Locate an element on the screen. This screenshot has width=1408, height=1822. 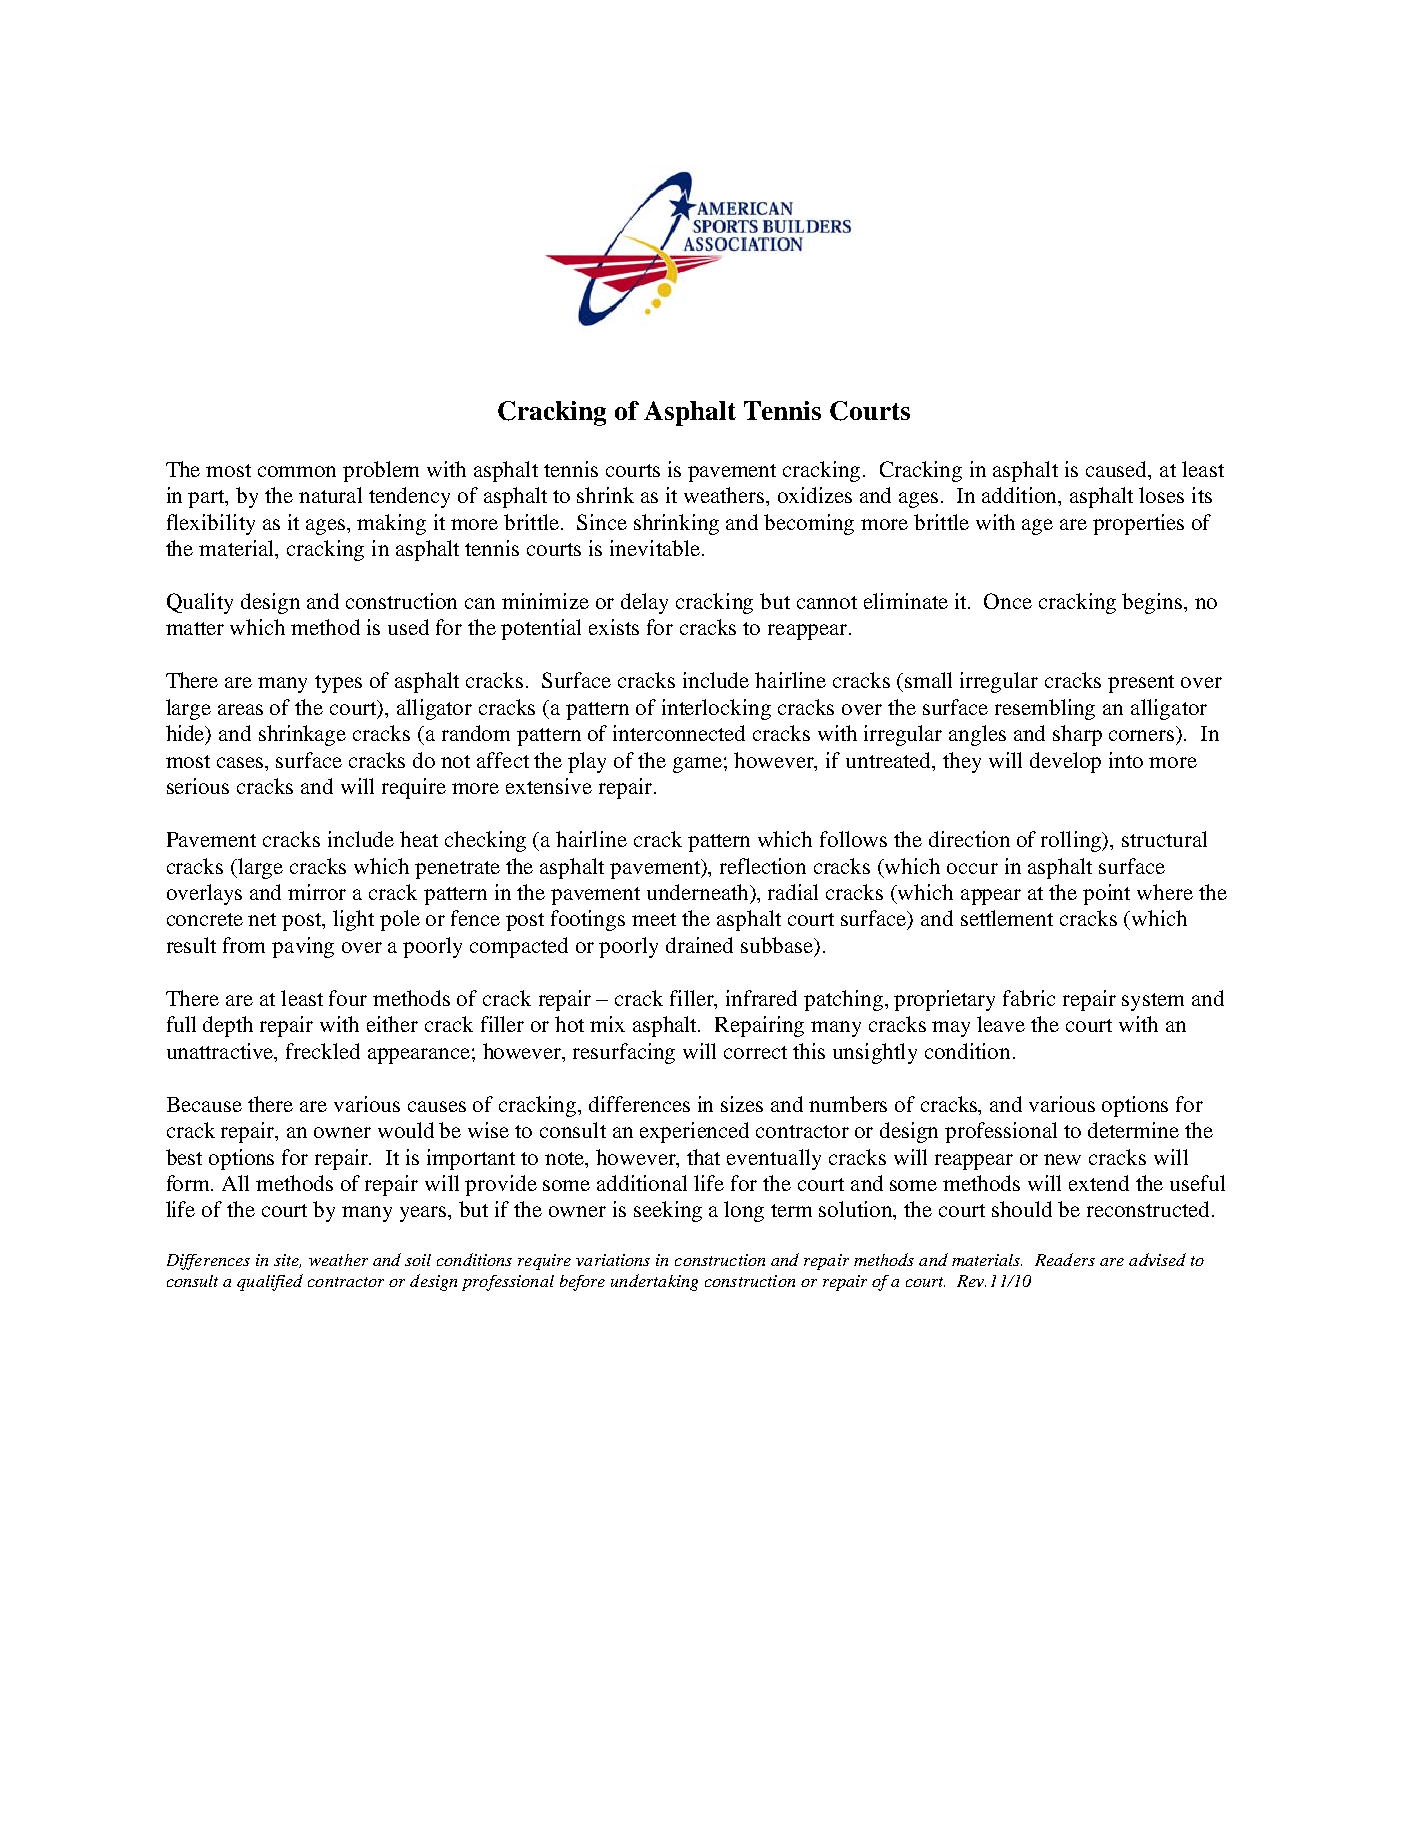
natural is located at coordinates (330, 495).
